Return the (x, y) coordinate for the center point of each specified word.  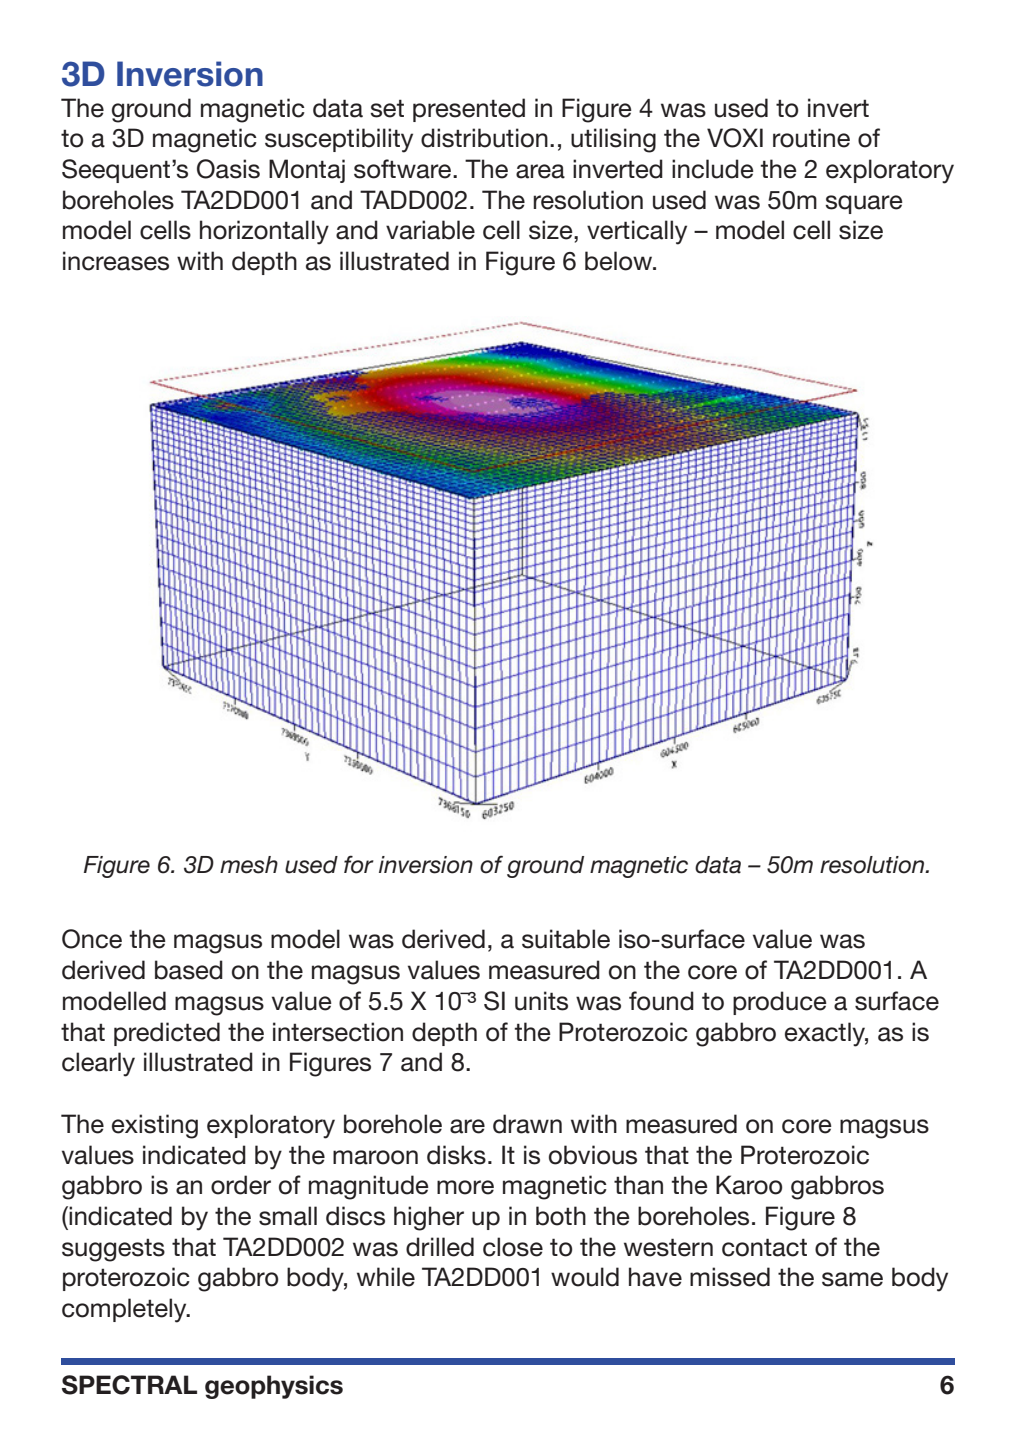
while (386, 1277)
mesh (249, 865)
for (359, 864)
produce (780, 1003)
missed (730, 1277)
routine (811, 138)
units (541, 1001)
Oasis (228, 169)
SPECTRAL (129, 1385)
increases (116, 261)
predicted (167, 1034)
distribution (484, 138)
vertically (637, 232)
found (661, 1001)
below (620, 261)
